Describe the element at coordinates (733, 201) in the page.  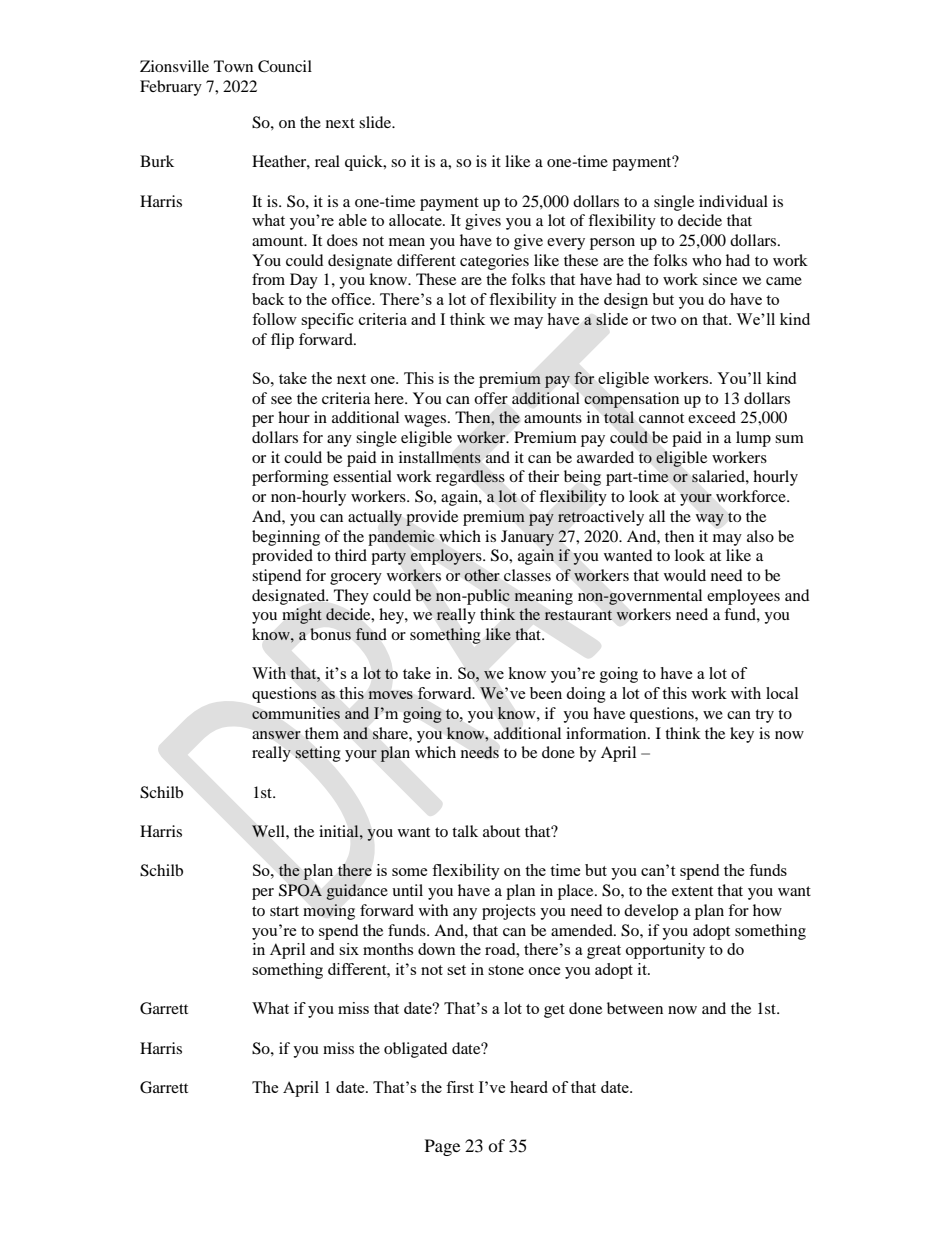
I see `individual` at that location.
